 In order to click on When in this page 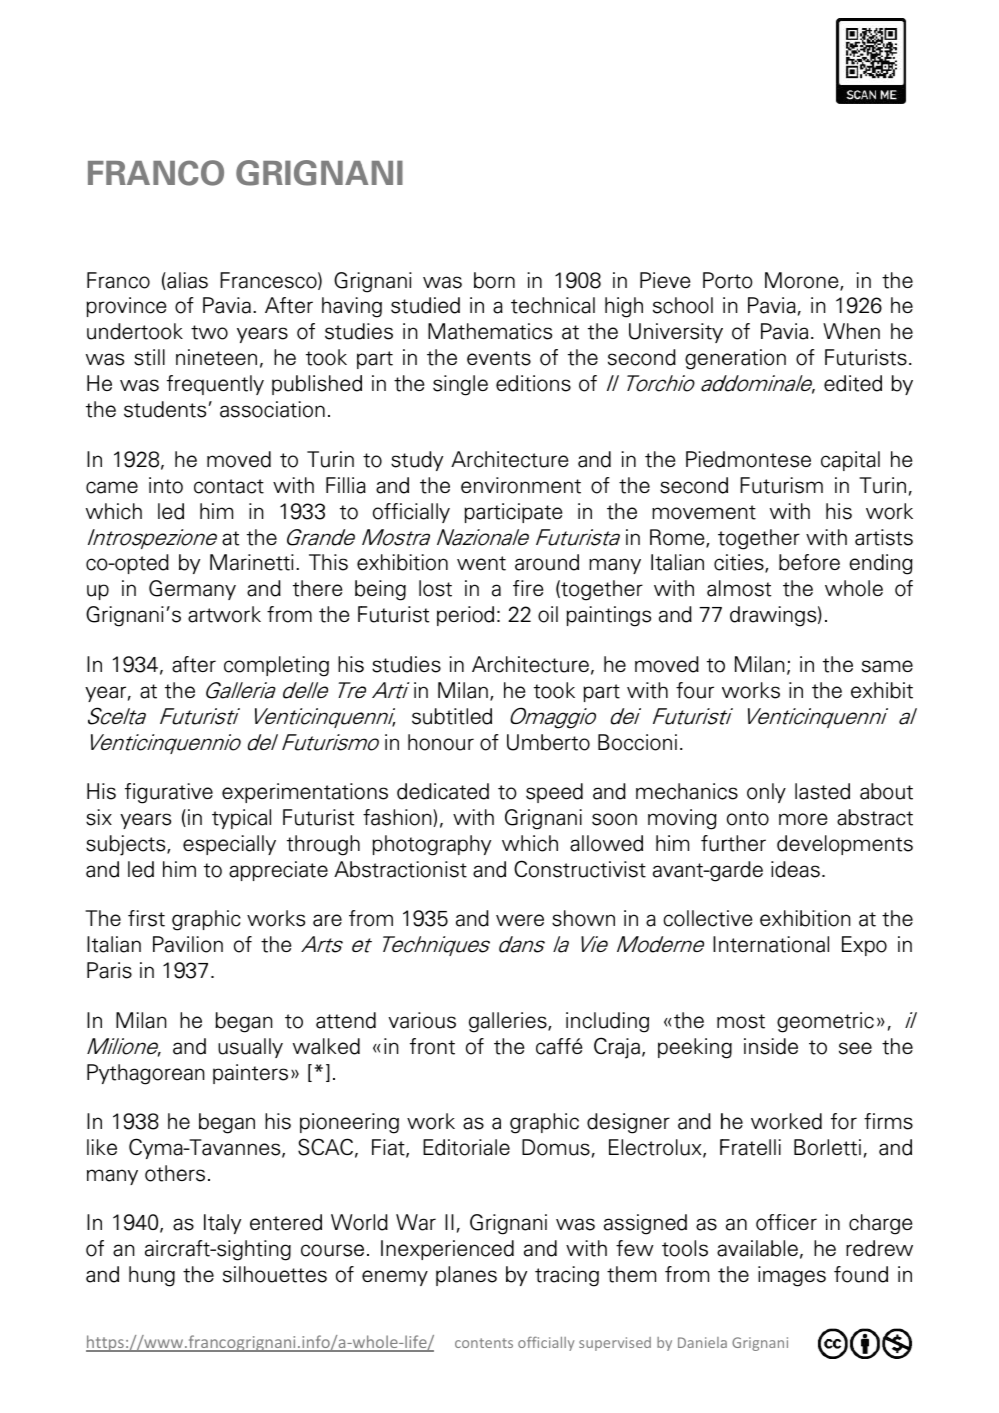, I will do `click(851, 331)`.
